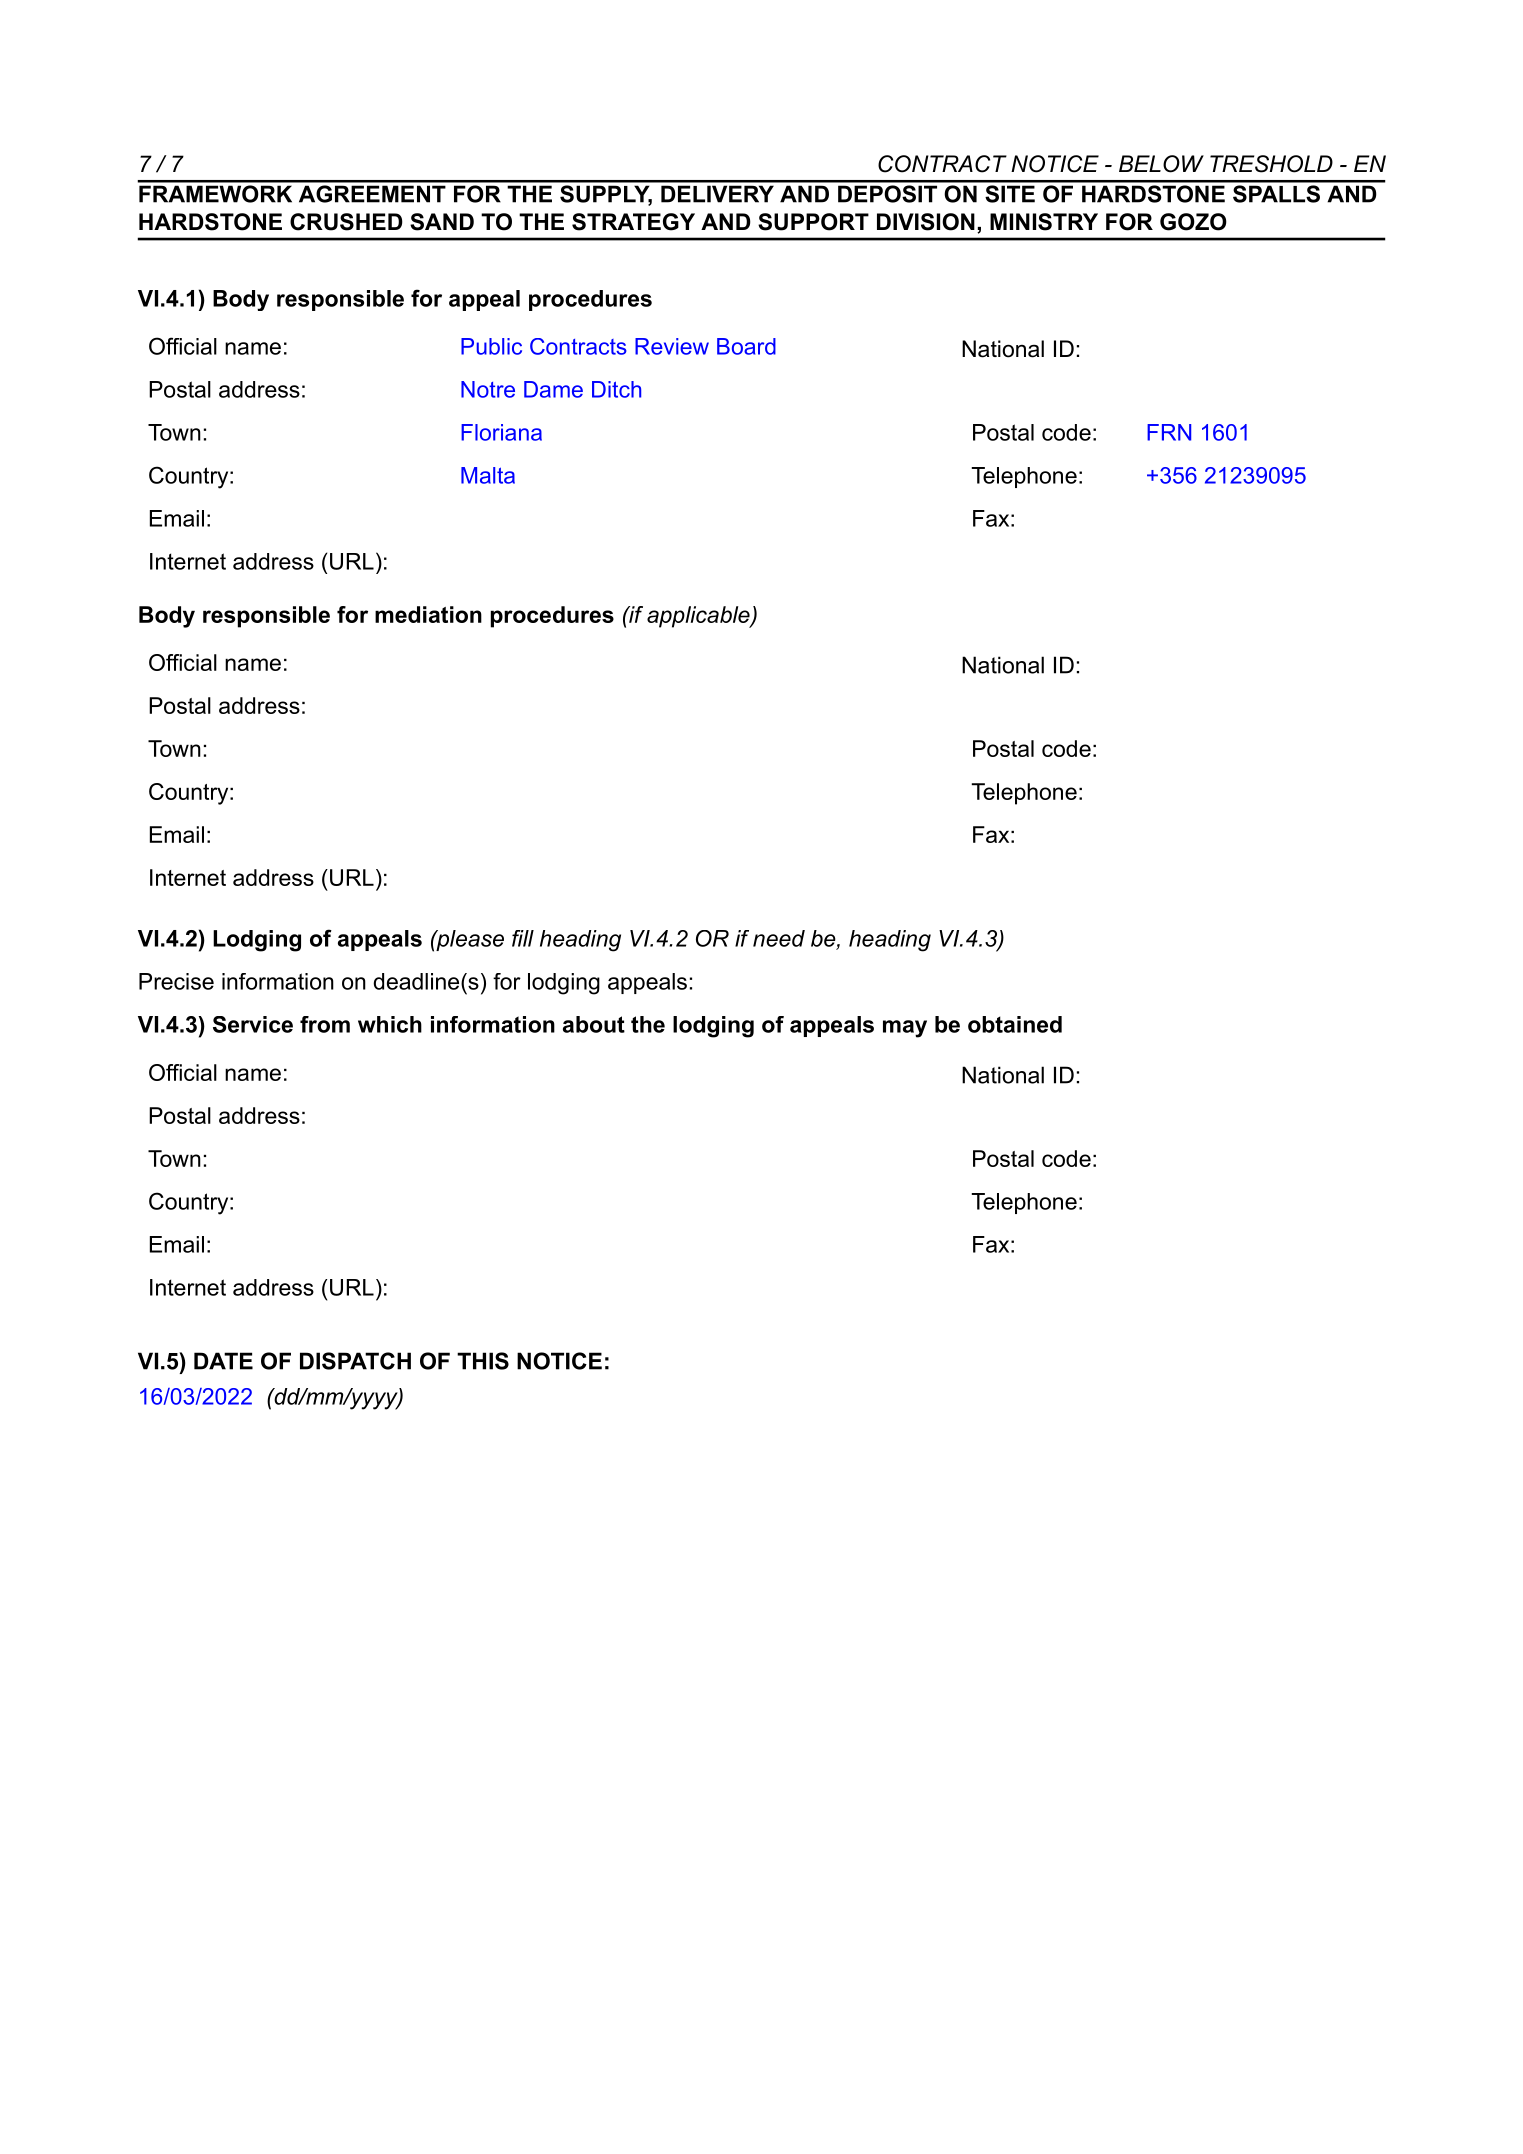 Image resolution: width=1523 pixels, height=2154 pixels. Describe the element at coordinates (325, 1024) in the page. I see `from` at that location.
